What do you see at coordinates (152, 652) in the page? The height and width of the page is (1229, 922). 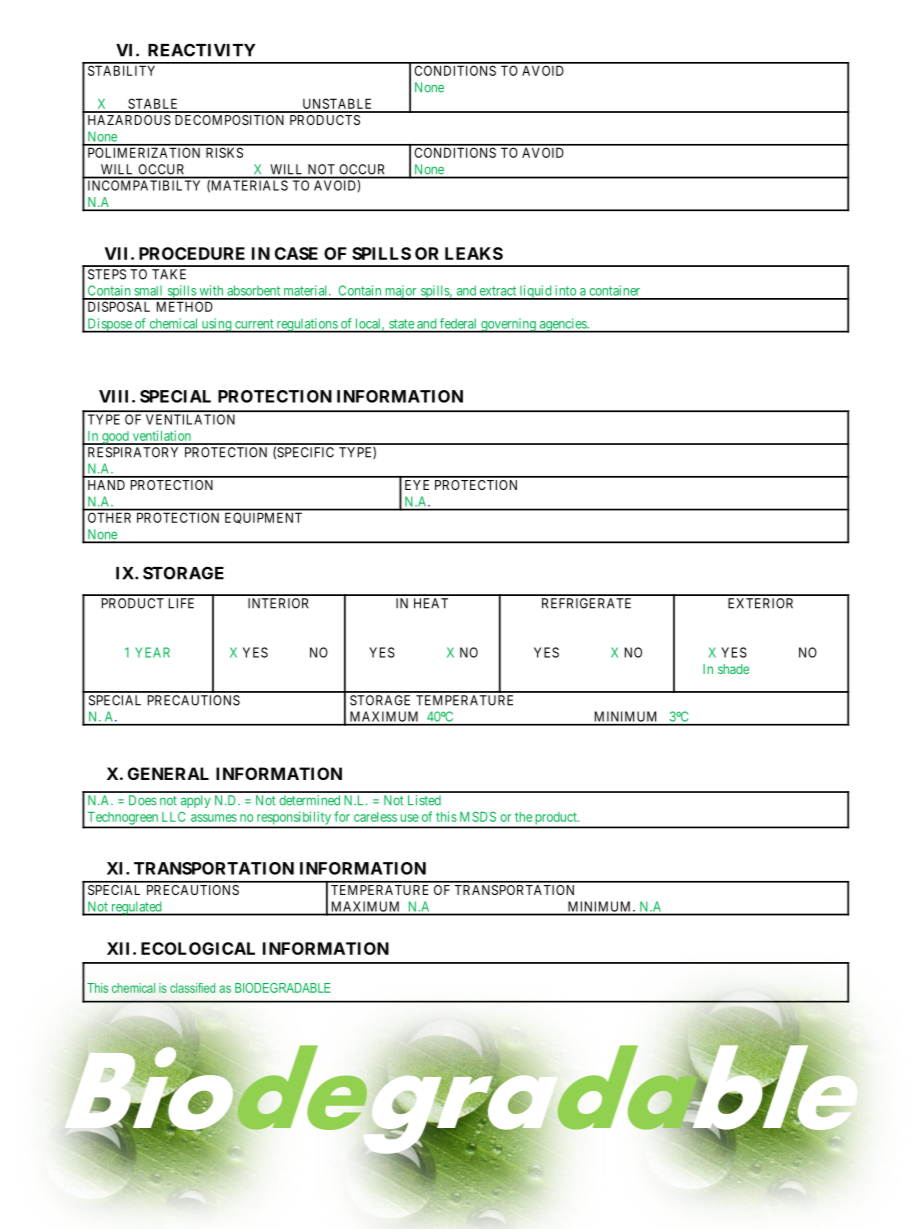 I see `YEAR` at bounding box center [152, 652].
